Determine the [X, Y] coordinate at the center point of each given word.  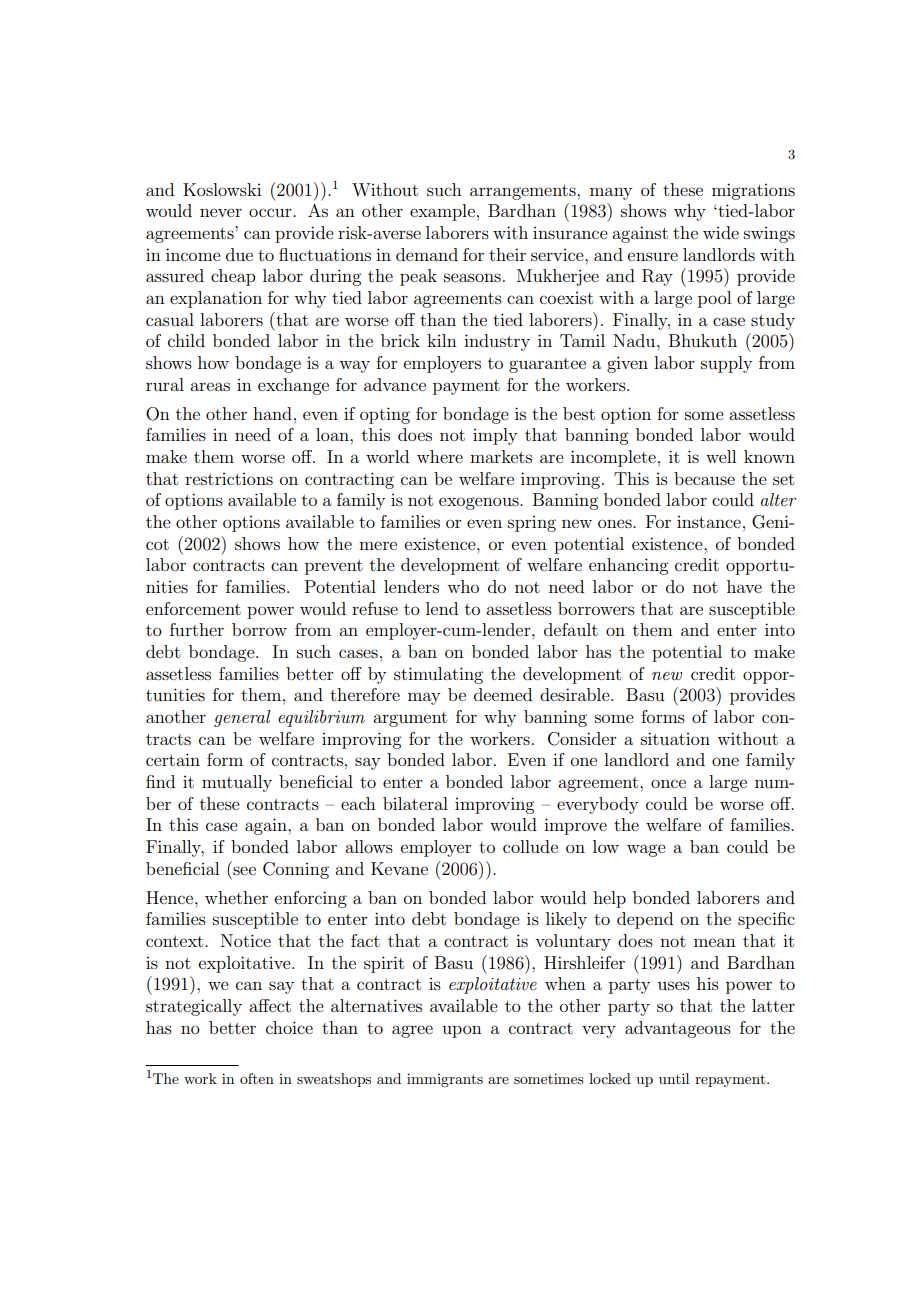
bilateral [415, 803]
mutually [237, 783]
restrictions [229, 479]
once [668, 783]
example [442, 212]
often [257, 1078]
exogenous [480, 503]
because [704, 478]
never [221, 212]
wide [721, 232]
